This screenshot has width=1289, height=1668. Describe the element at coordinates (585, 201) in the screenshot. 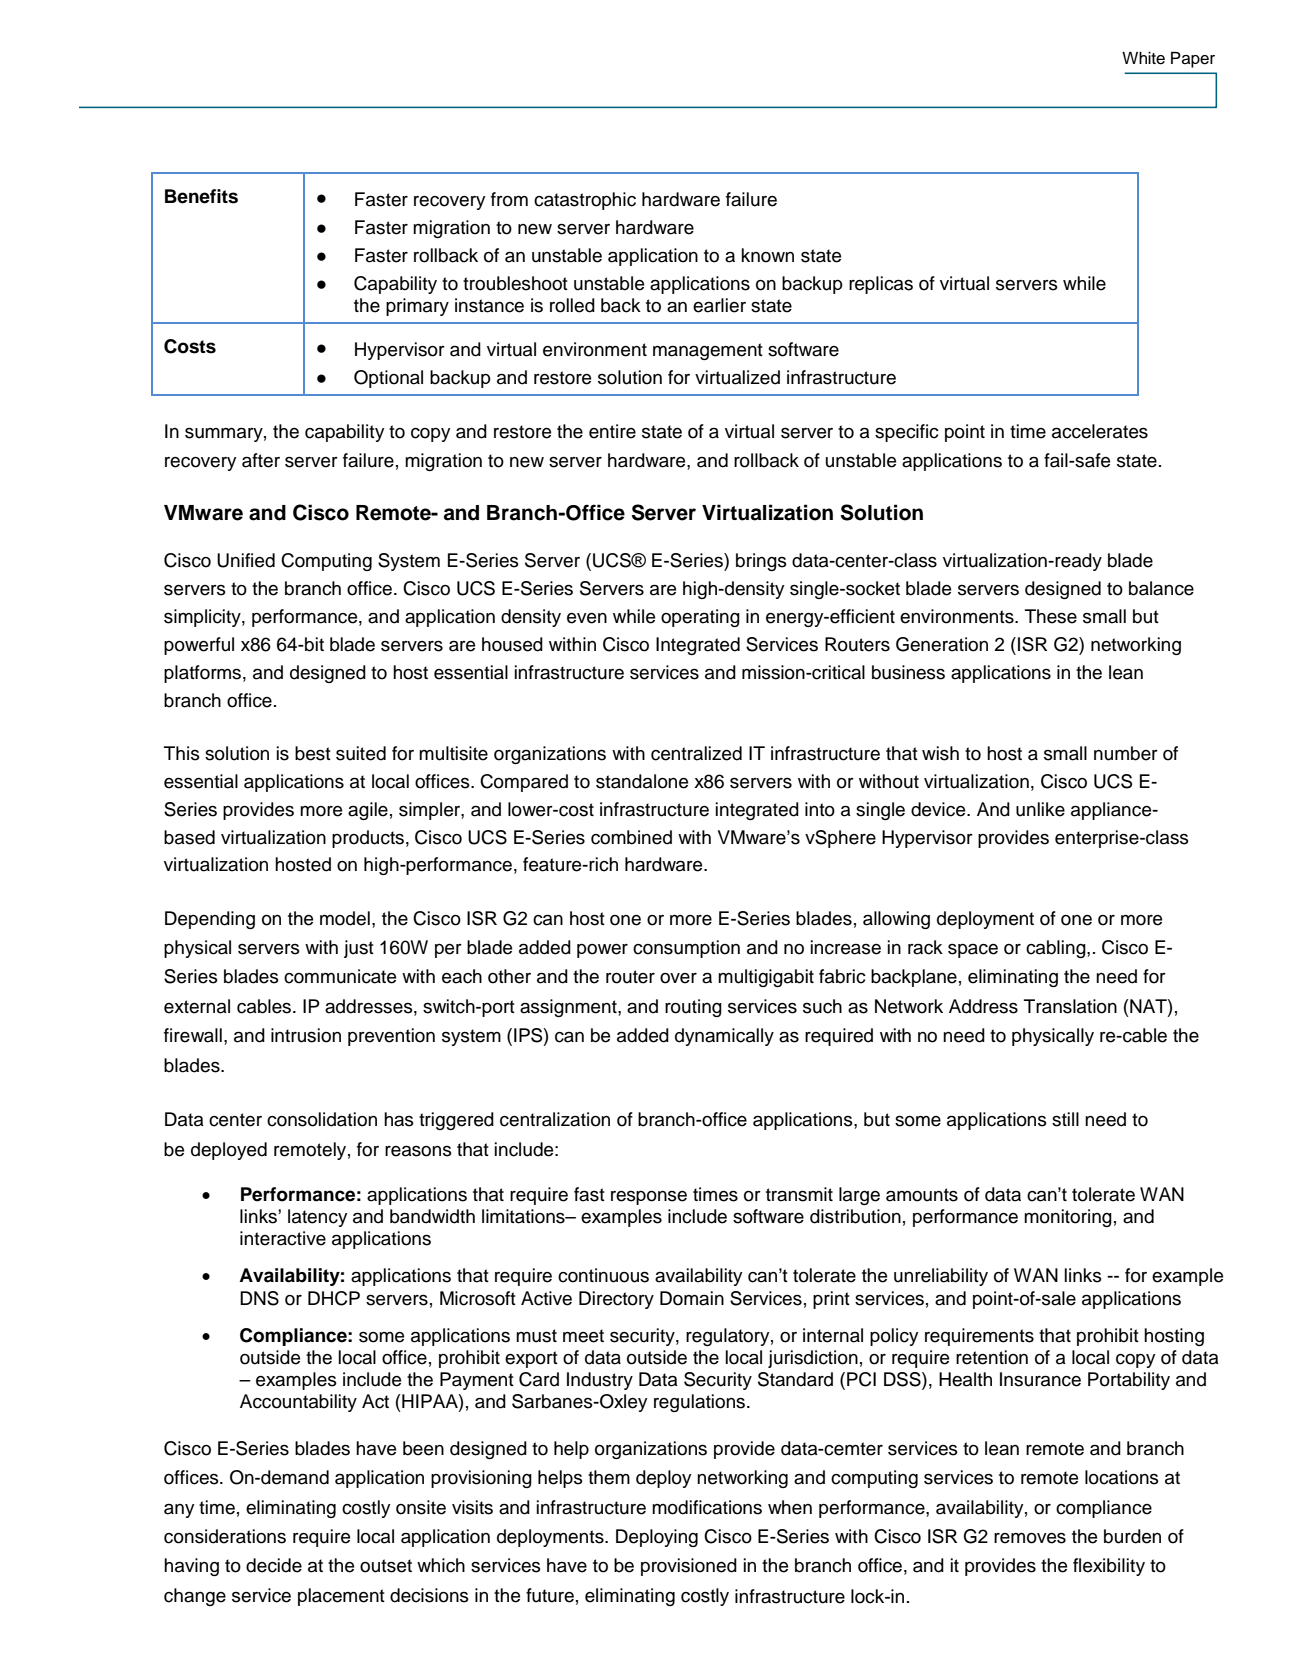

I see `catastrophic` at that location.
